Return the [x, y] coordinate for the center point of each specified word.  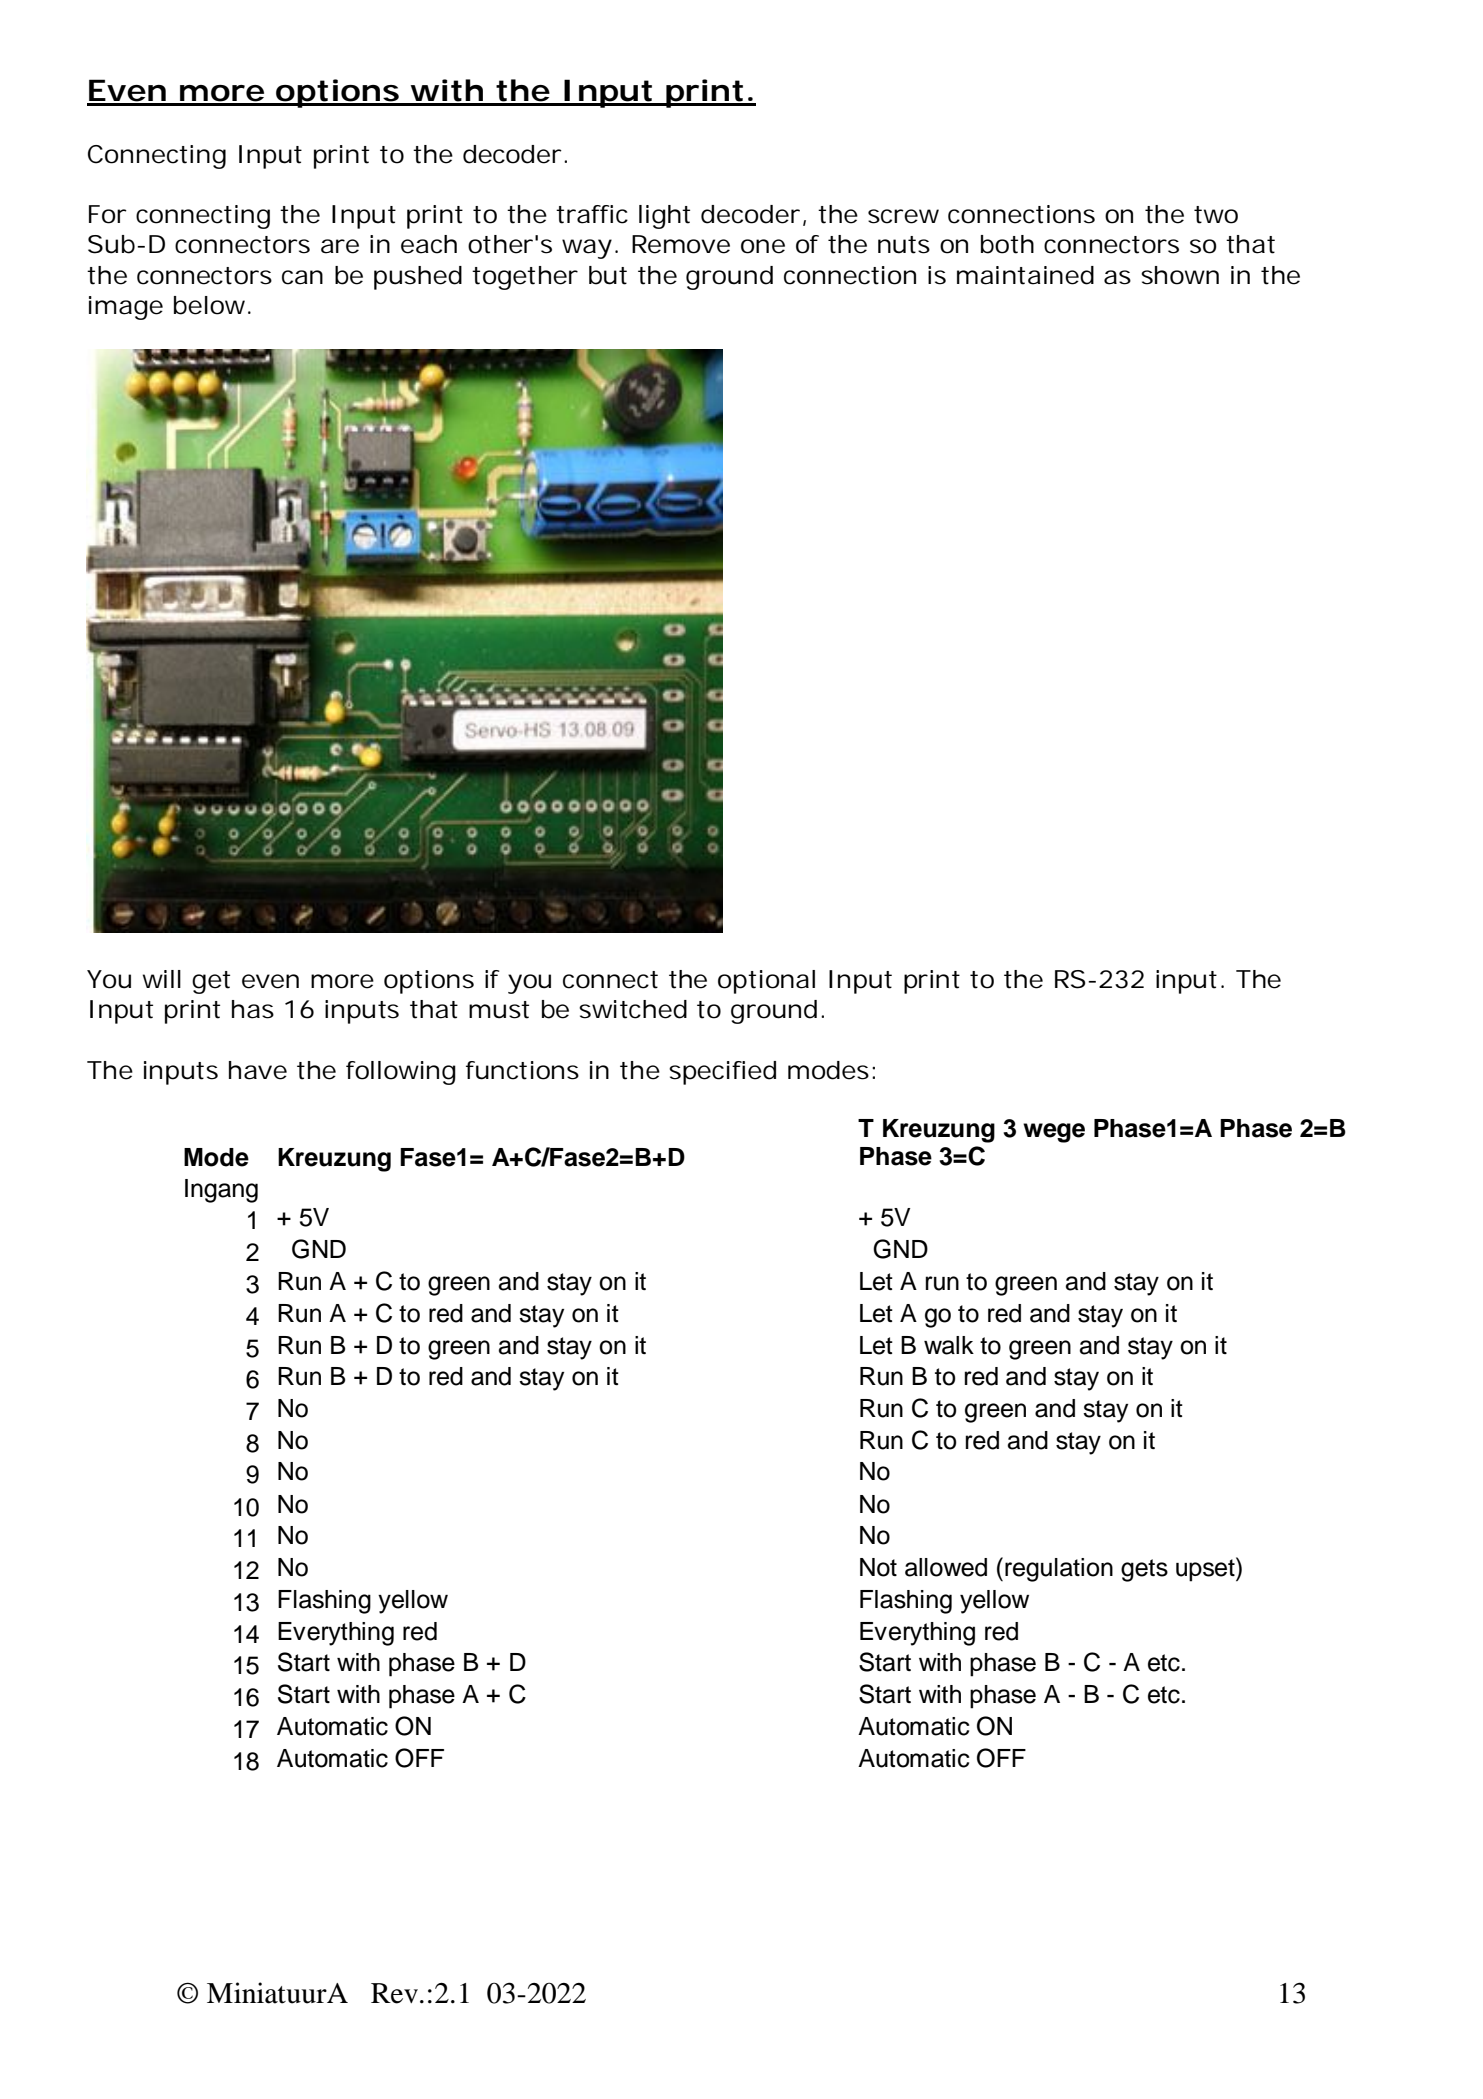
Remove [681, 244]
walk [949, 1345]
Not [878, 1567]
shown [1180, 275]
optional [766, 982]
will [162, 979]
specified [722, 1073]
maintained [1025, 275]
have [258, 1070]
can [302, 277]
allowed [946, 1567]
